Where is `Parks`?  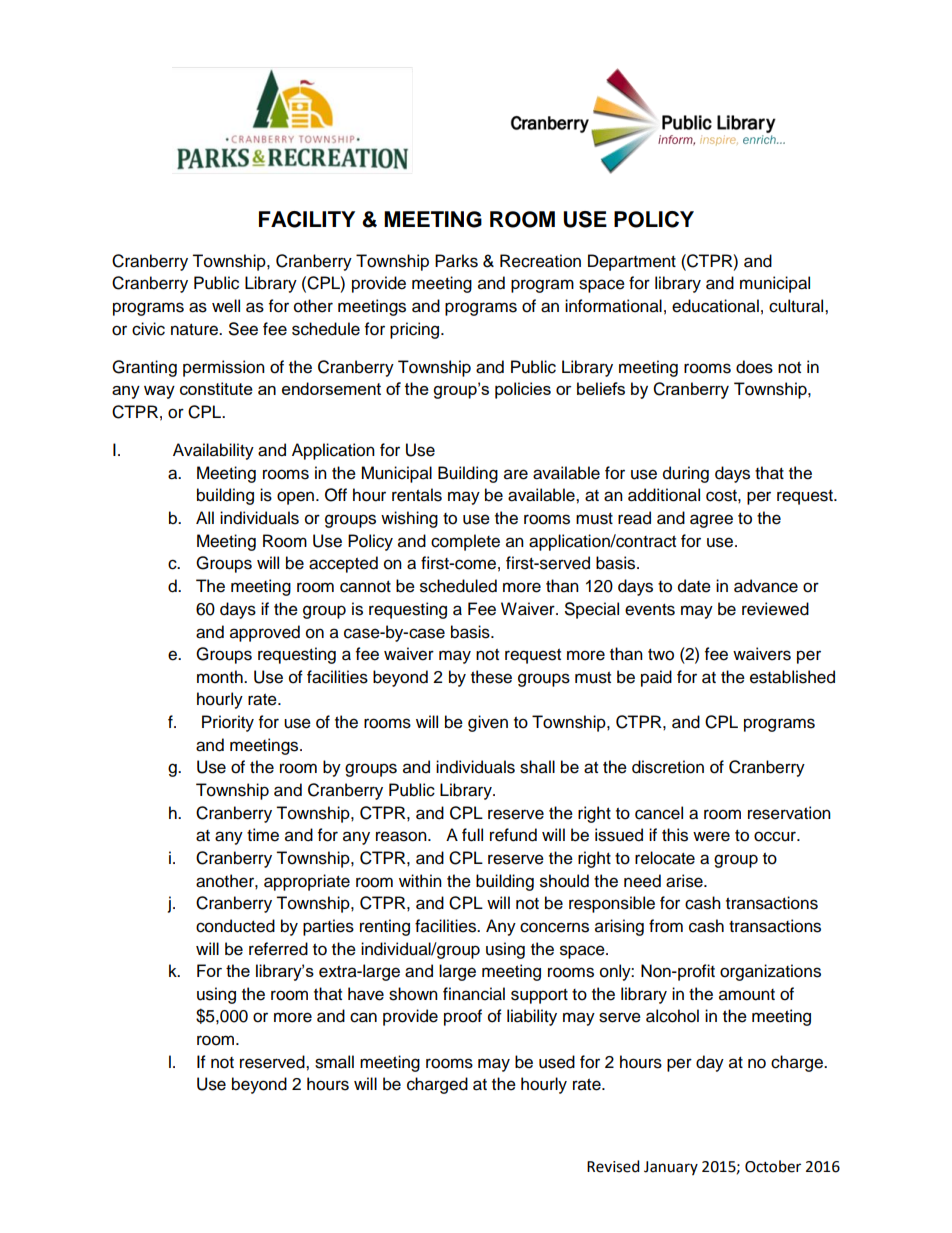
Parks is located at coordinates (456, 261).
